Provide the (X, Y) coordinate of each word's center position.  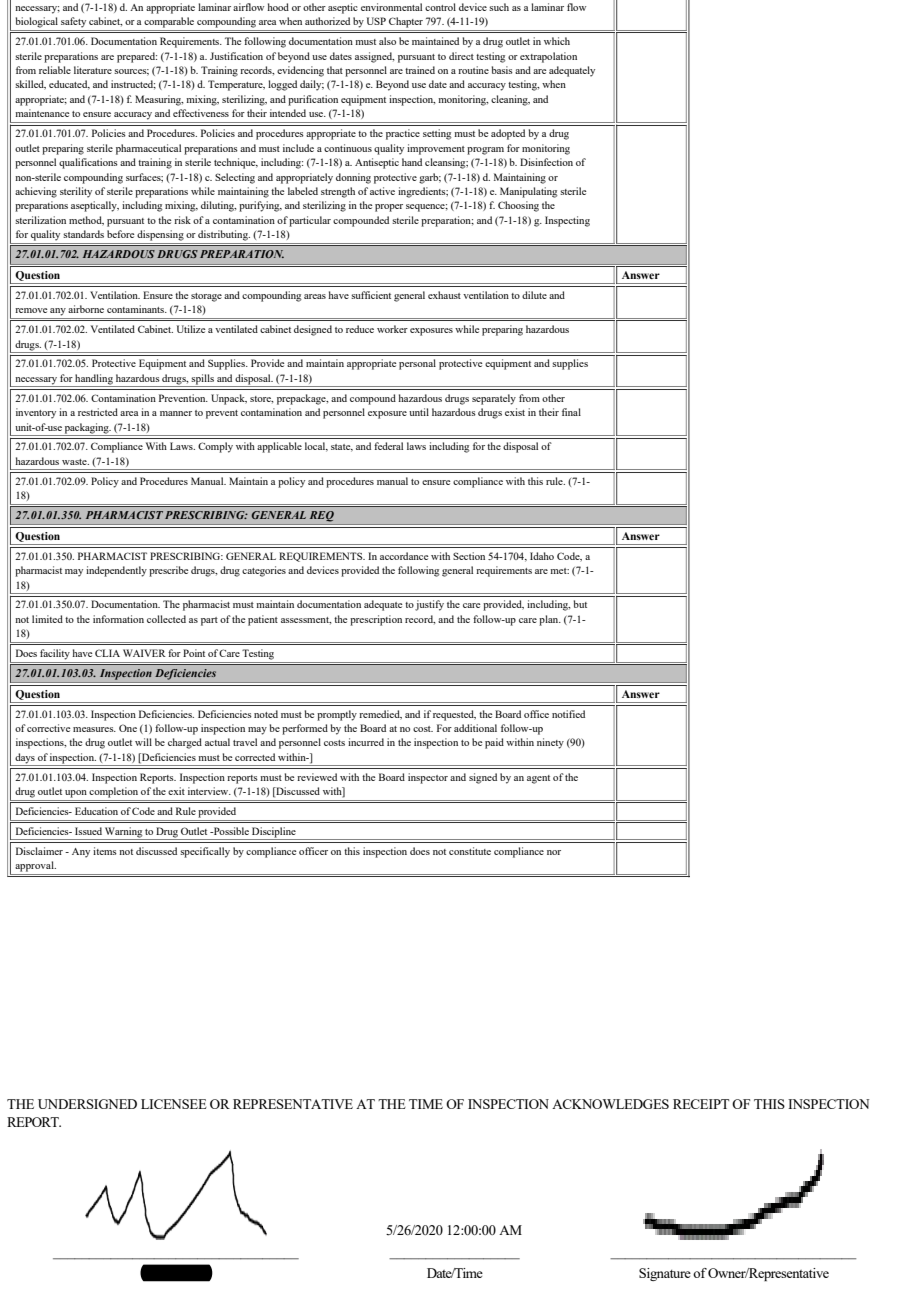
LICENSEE (174, 1104)
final (571, 412)
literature (93, 70)
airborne (86, 309)
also (387, 41)
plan (550, 620)
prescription (376, 620)
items (105, 851)
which (557, 41)
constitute (470, 851)
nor (554, 852)
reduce (360, 329)
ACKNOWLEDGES (610, 1104)
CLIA (107, 653)
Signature (665, 1274)
